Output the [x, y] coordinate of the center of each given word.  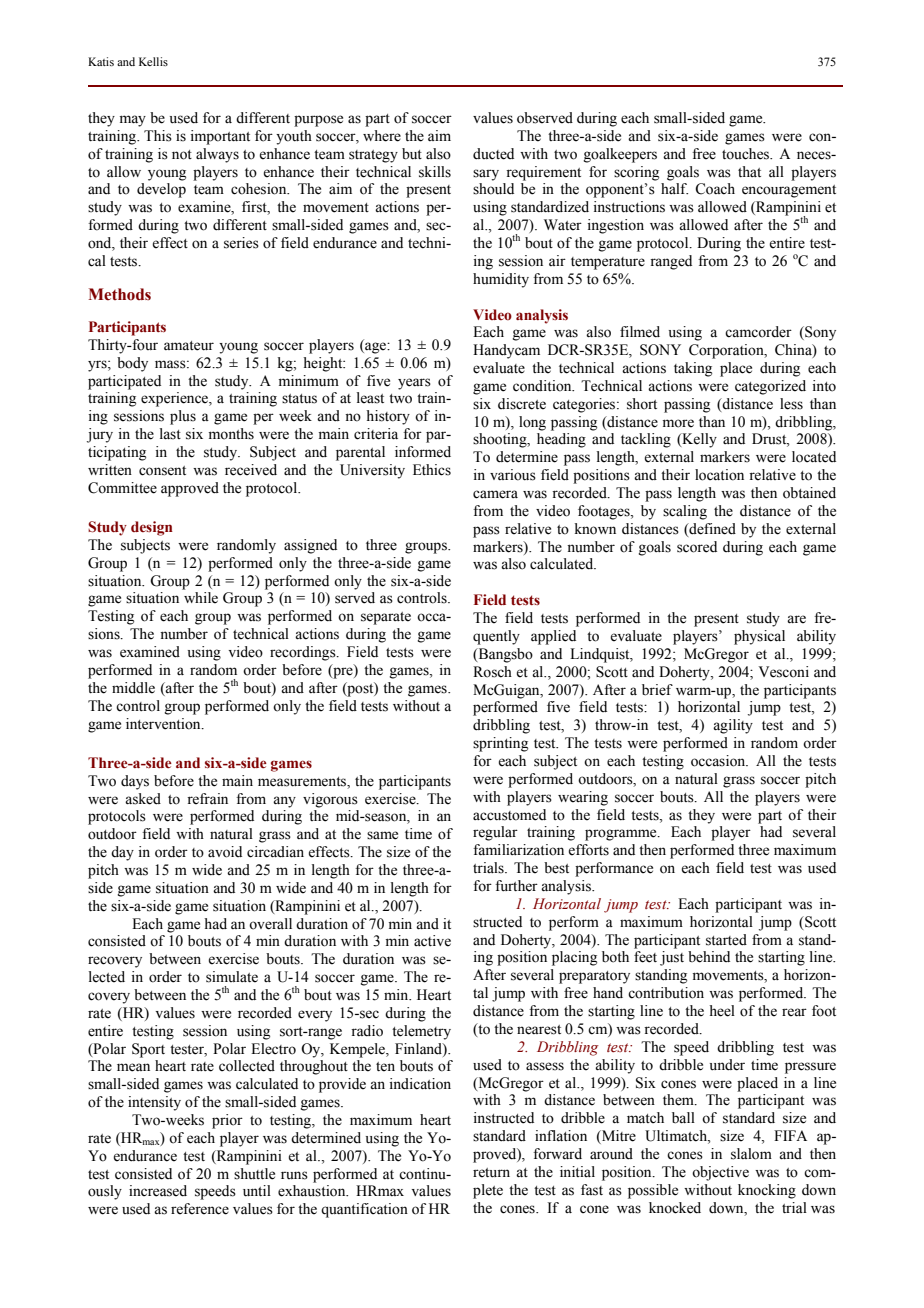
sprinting [500, 744]
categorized [770, 387]
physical [759, 637]
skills [435, 172]
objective [720, 1173]
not [182, 155]
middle [133, 688]
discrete [522, 404]
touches [747, 154]
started [726, 940]
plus [183, 417]
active [432, 941]
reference [200, 1209]
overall [270, 924]
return [491, 1173]
